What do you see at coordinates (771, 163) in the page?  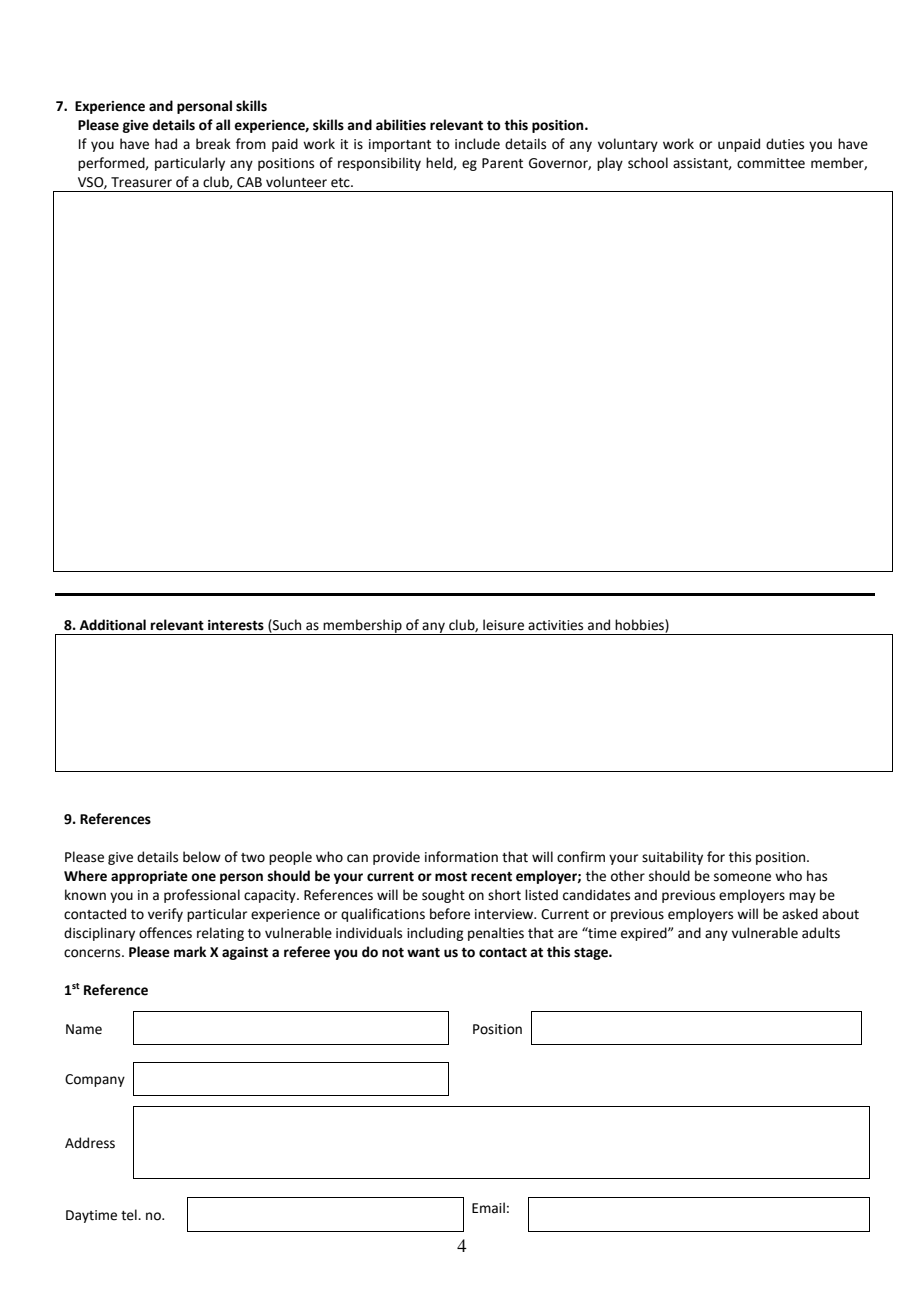 I see `committee` at bounding box center [771, 163].
